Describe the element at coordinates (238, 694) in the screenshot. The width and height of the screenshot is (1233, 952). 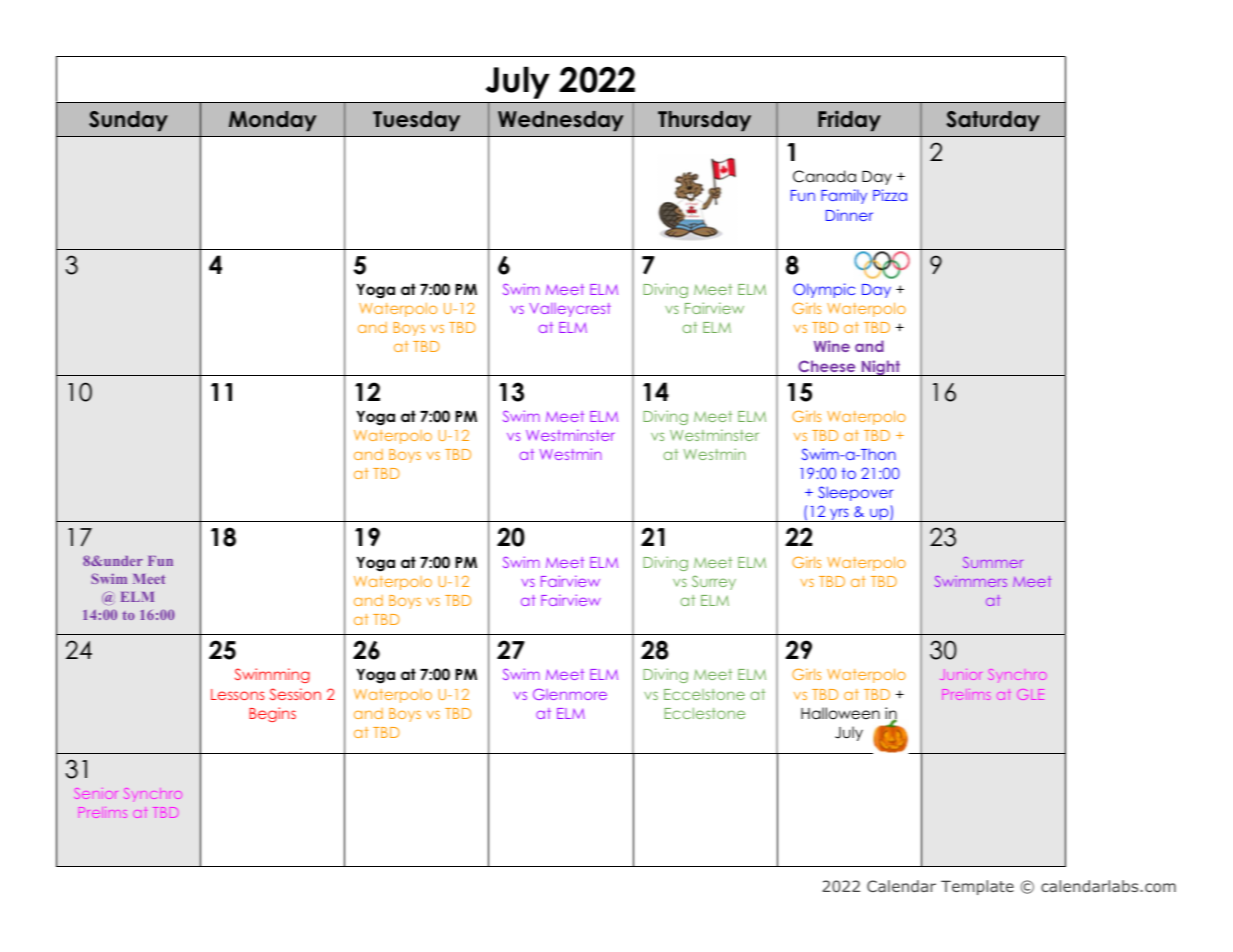
I see `Lessons` at that location.
